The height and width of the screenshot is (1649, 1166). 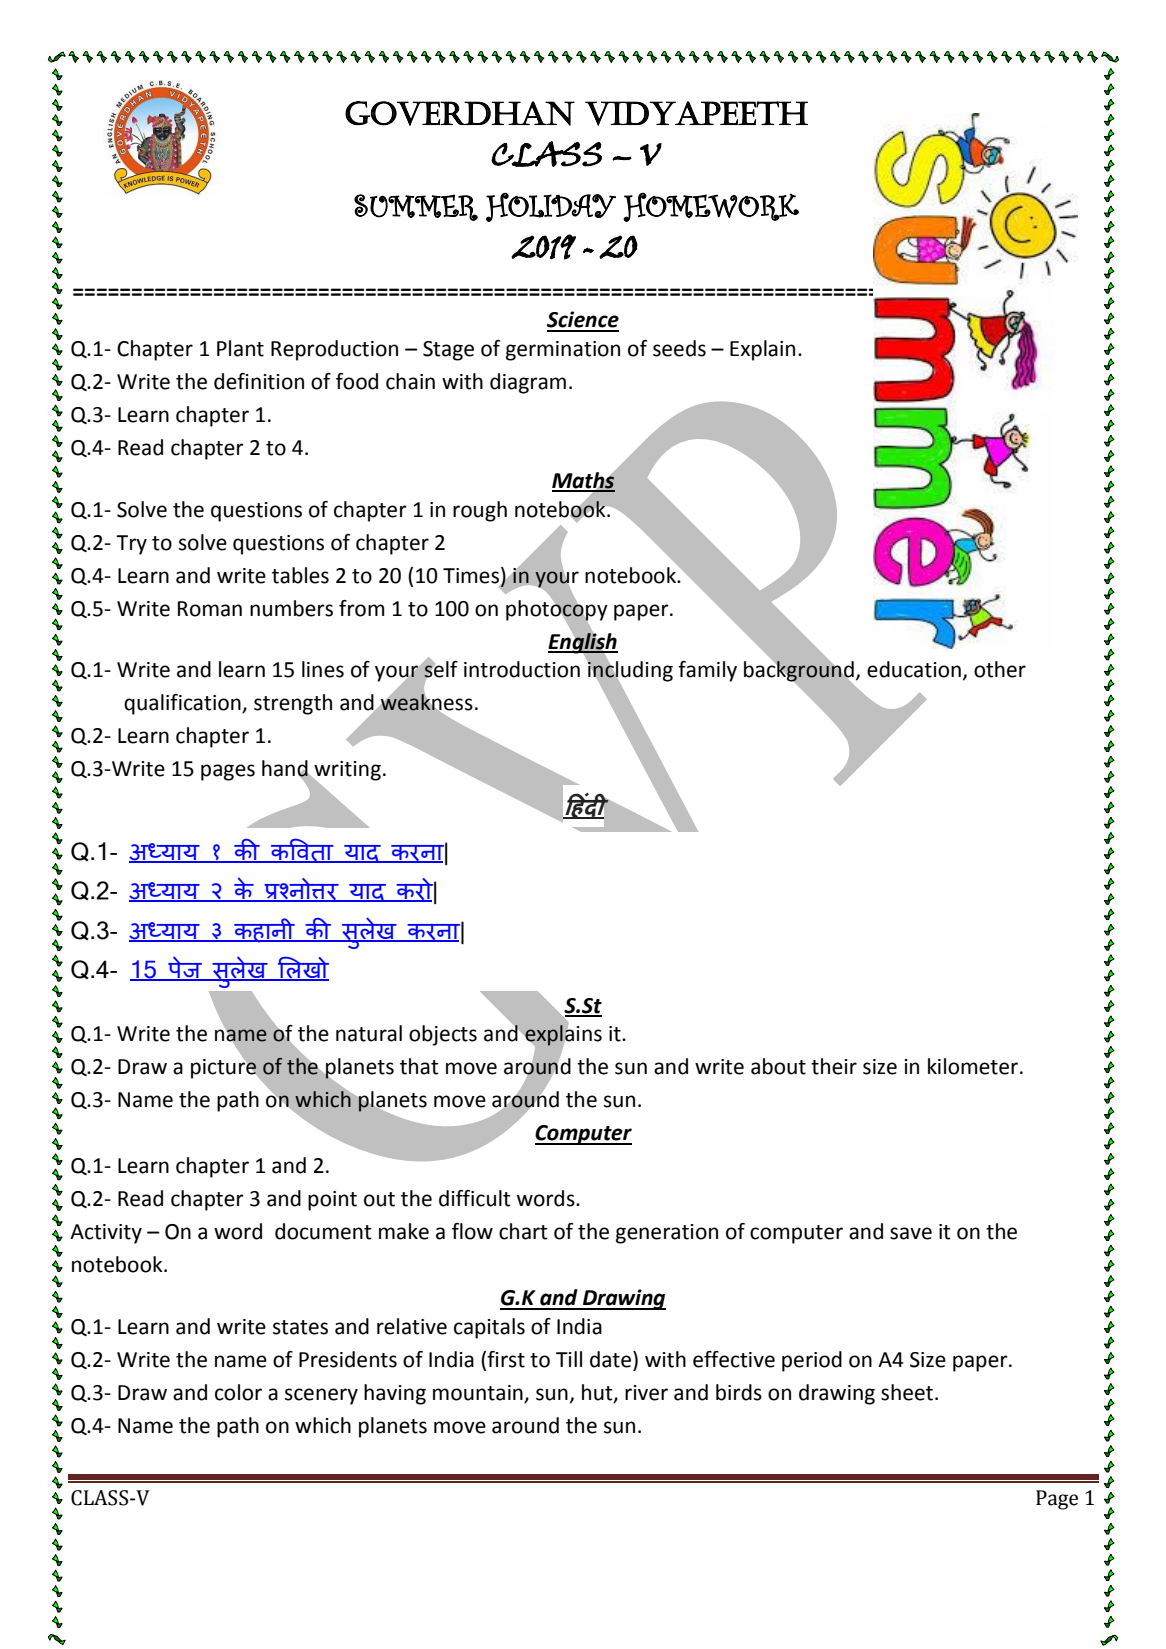 I want to click on HOMEWORK, so click(x=711, y=207).
